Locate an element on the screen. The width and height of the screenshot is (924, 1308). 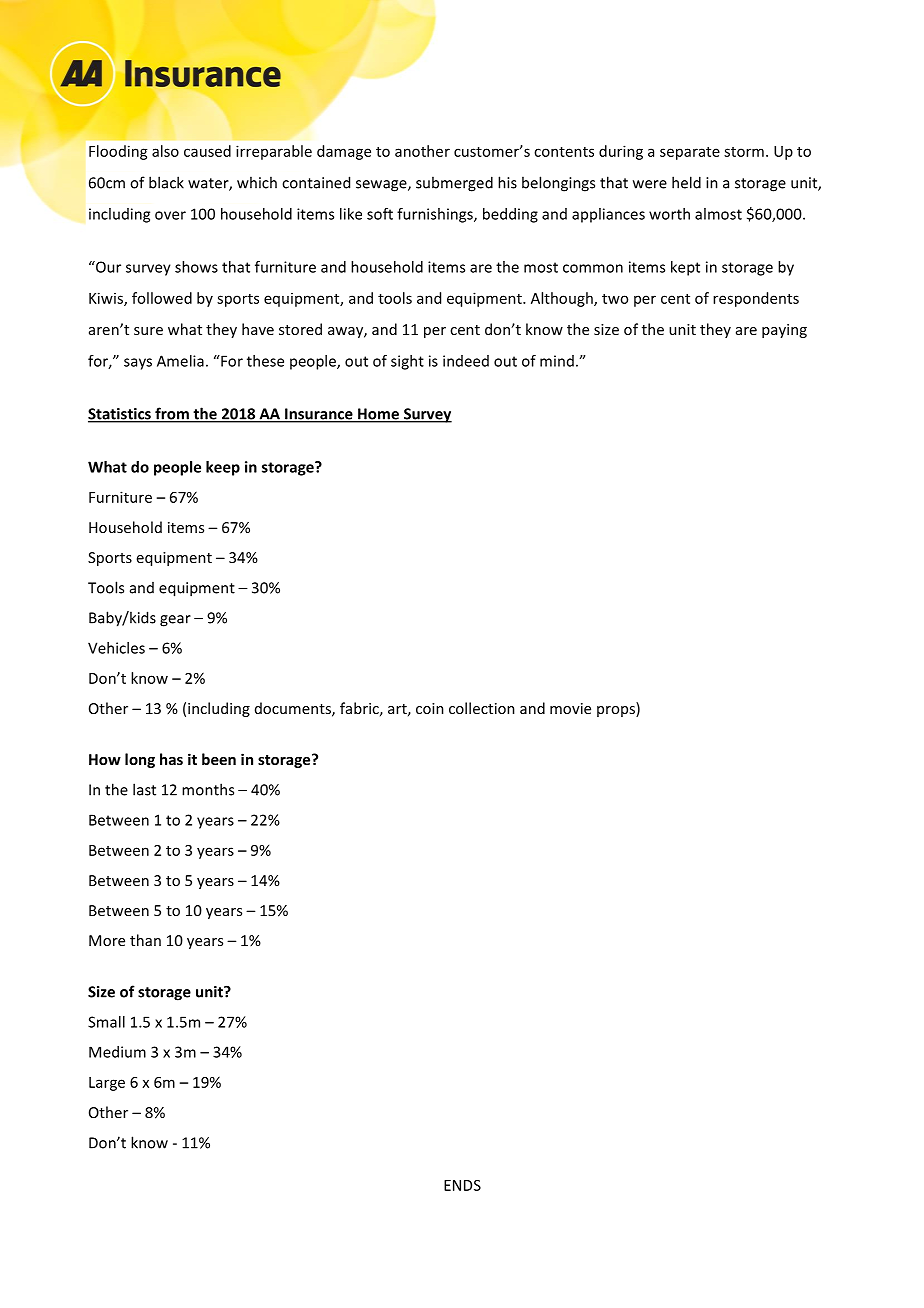
mind is located at coordinates (557, 361).
